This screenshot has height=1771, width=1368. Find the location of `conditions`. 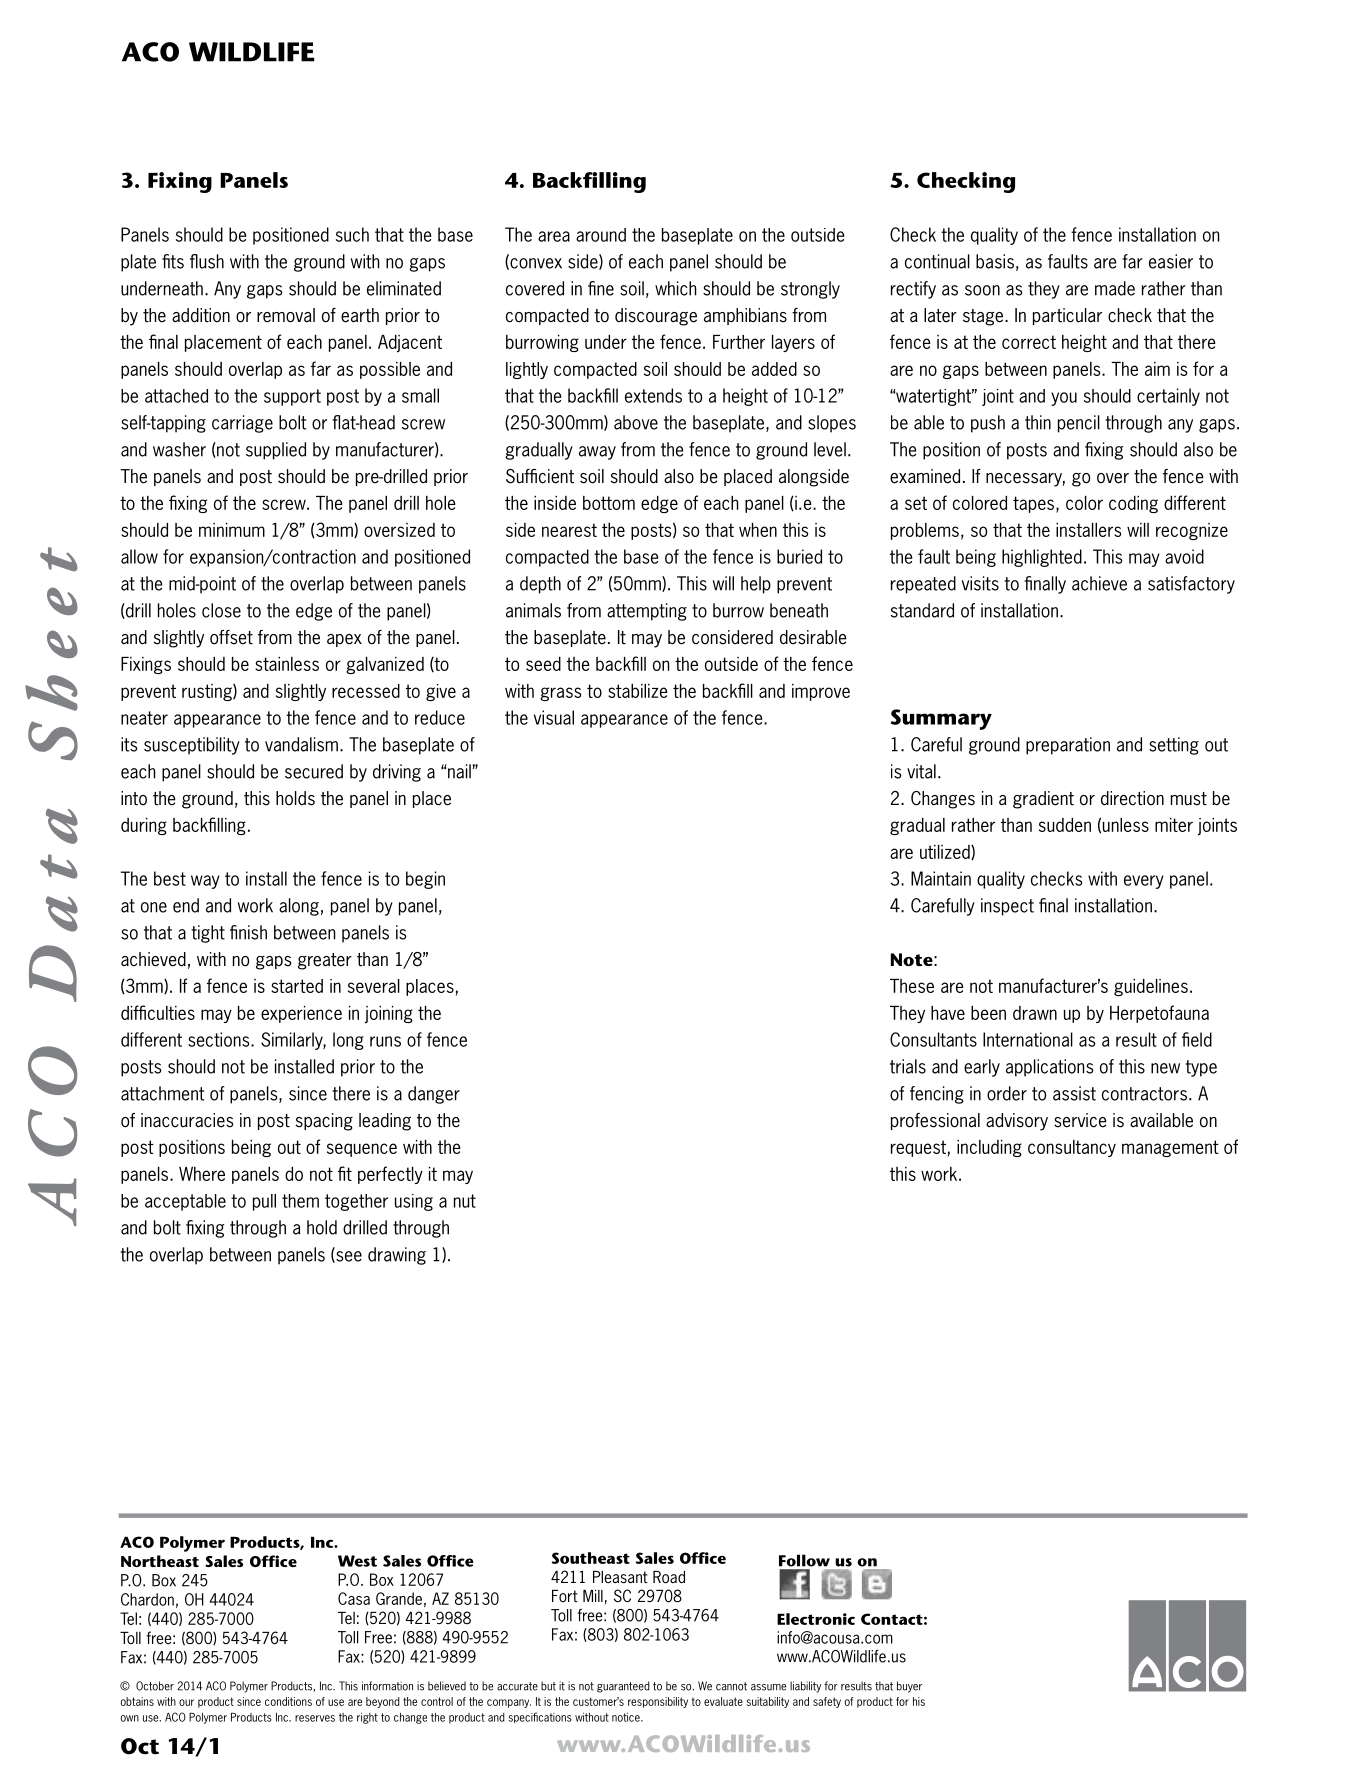

conditions is located at coordinates (288, 1701).
